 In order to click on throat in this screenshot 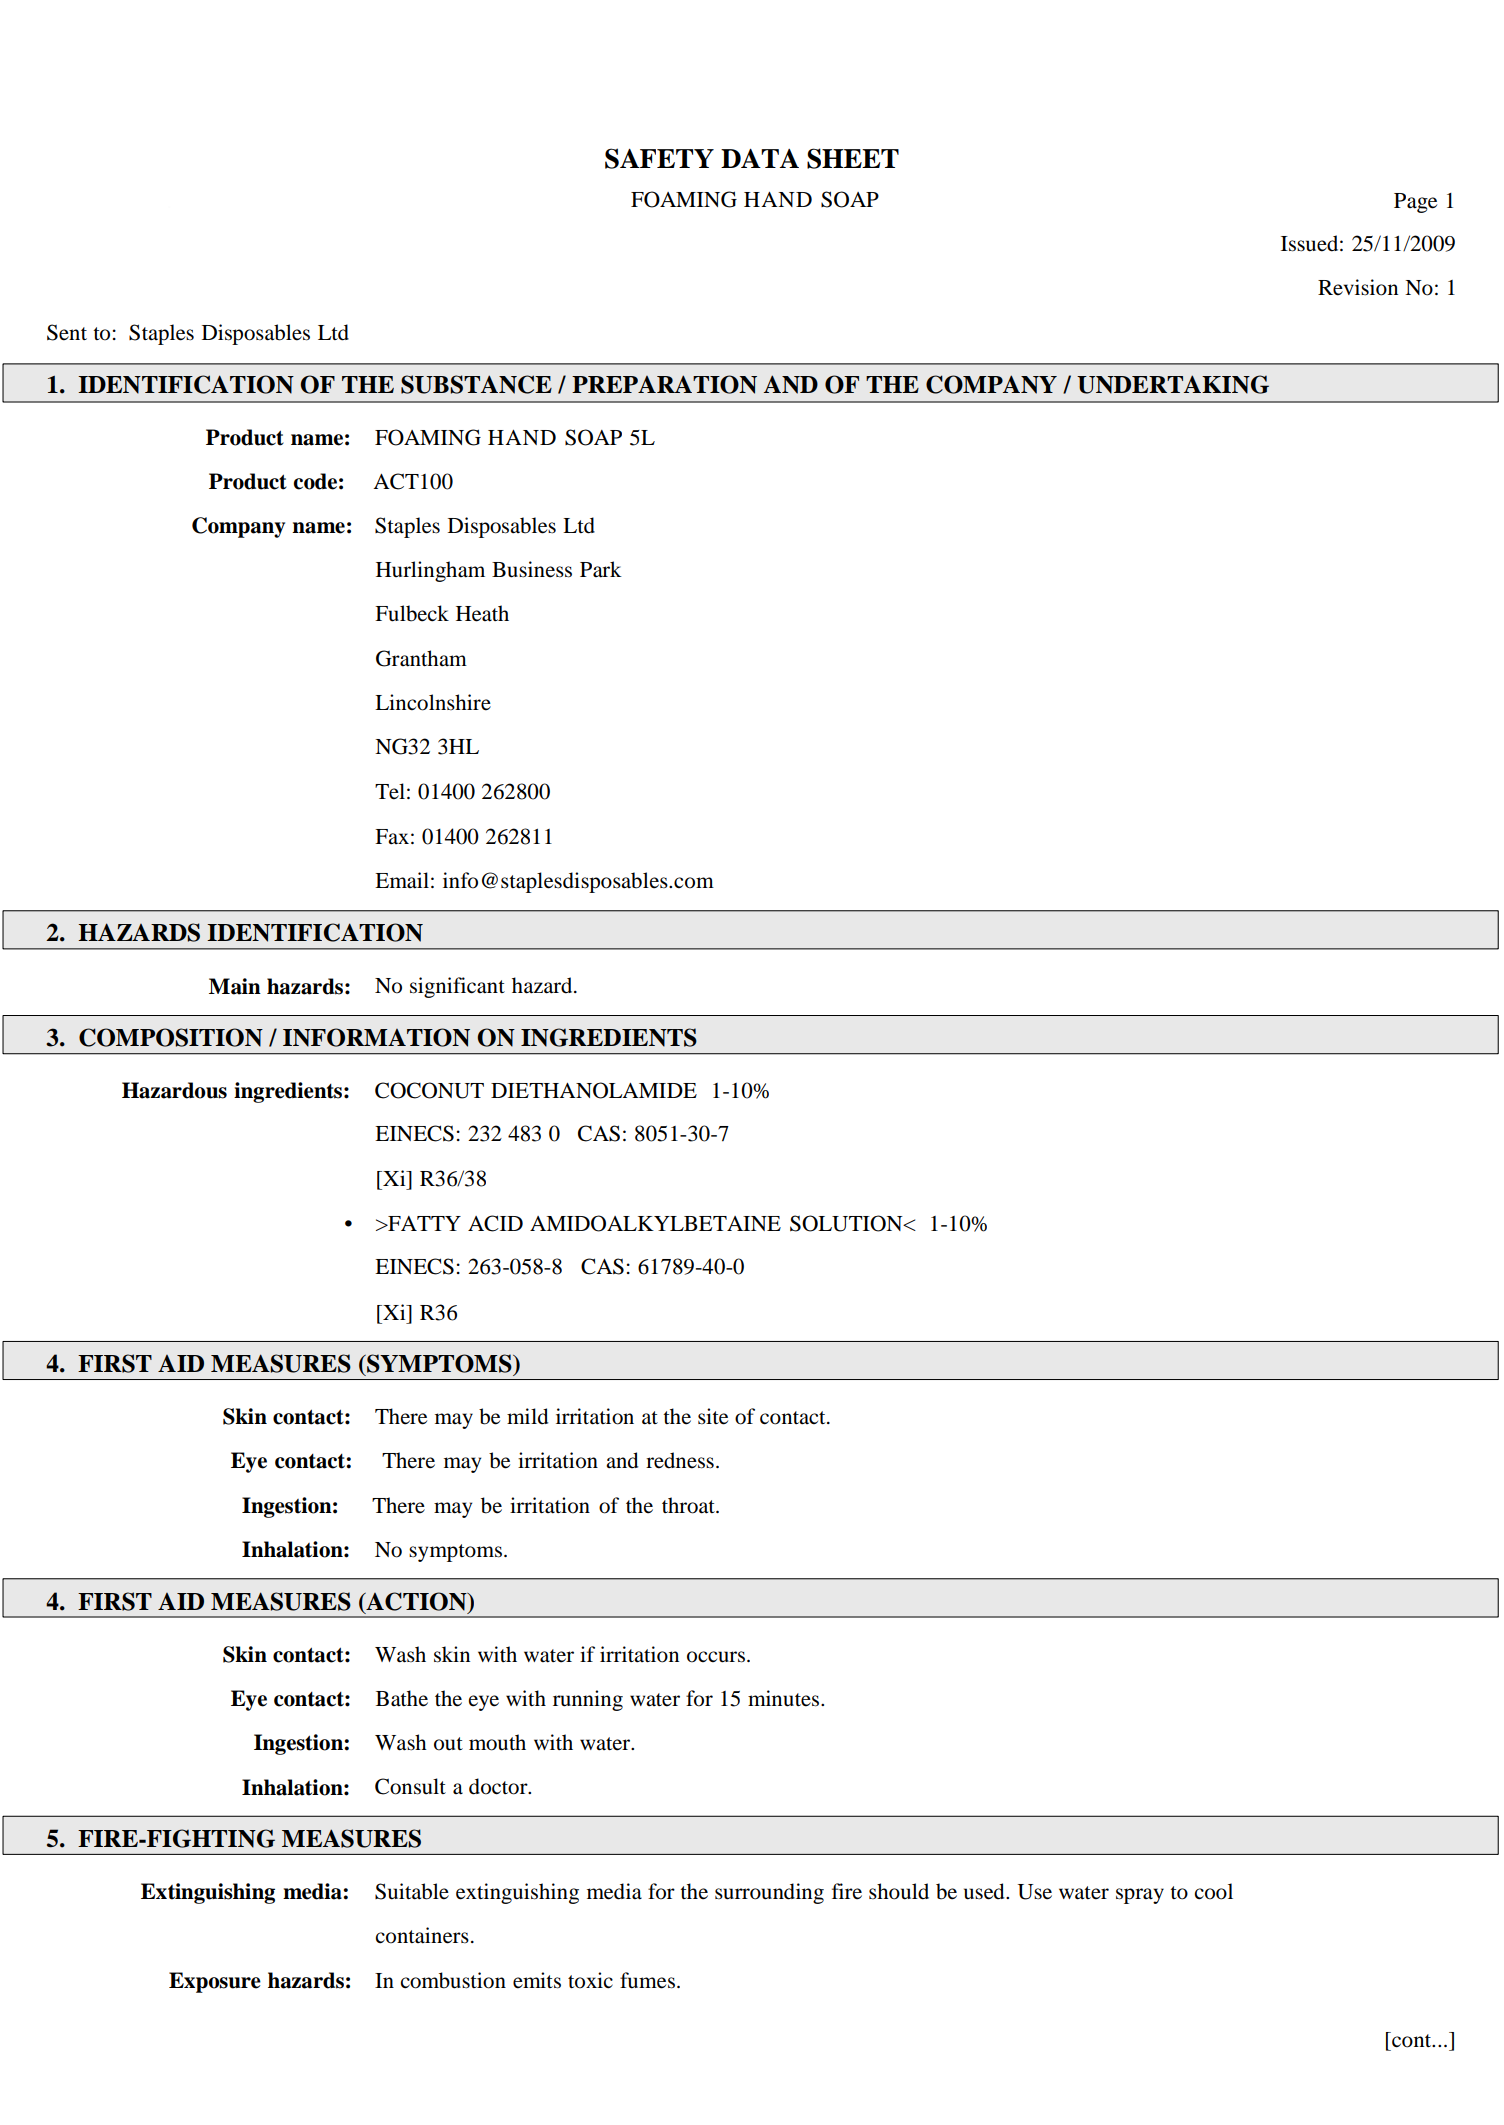, I will do `click(689, 1505)`.
